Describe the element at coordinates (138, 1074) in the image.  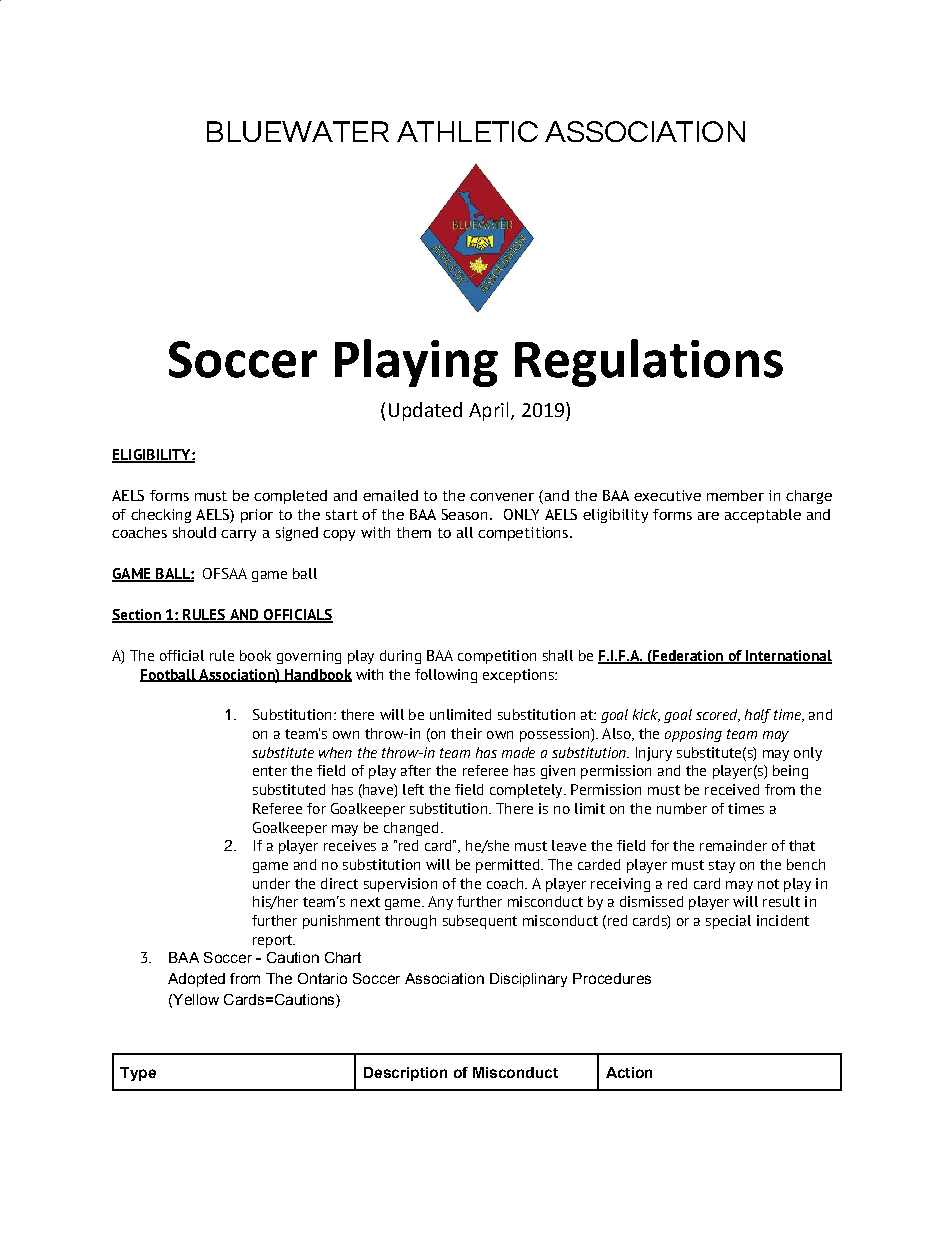
I see `Type` at that location.
